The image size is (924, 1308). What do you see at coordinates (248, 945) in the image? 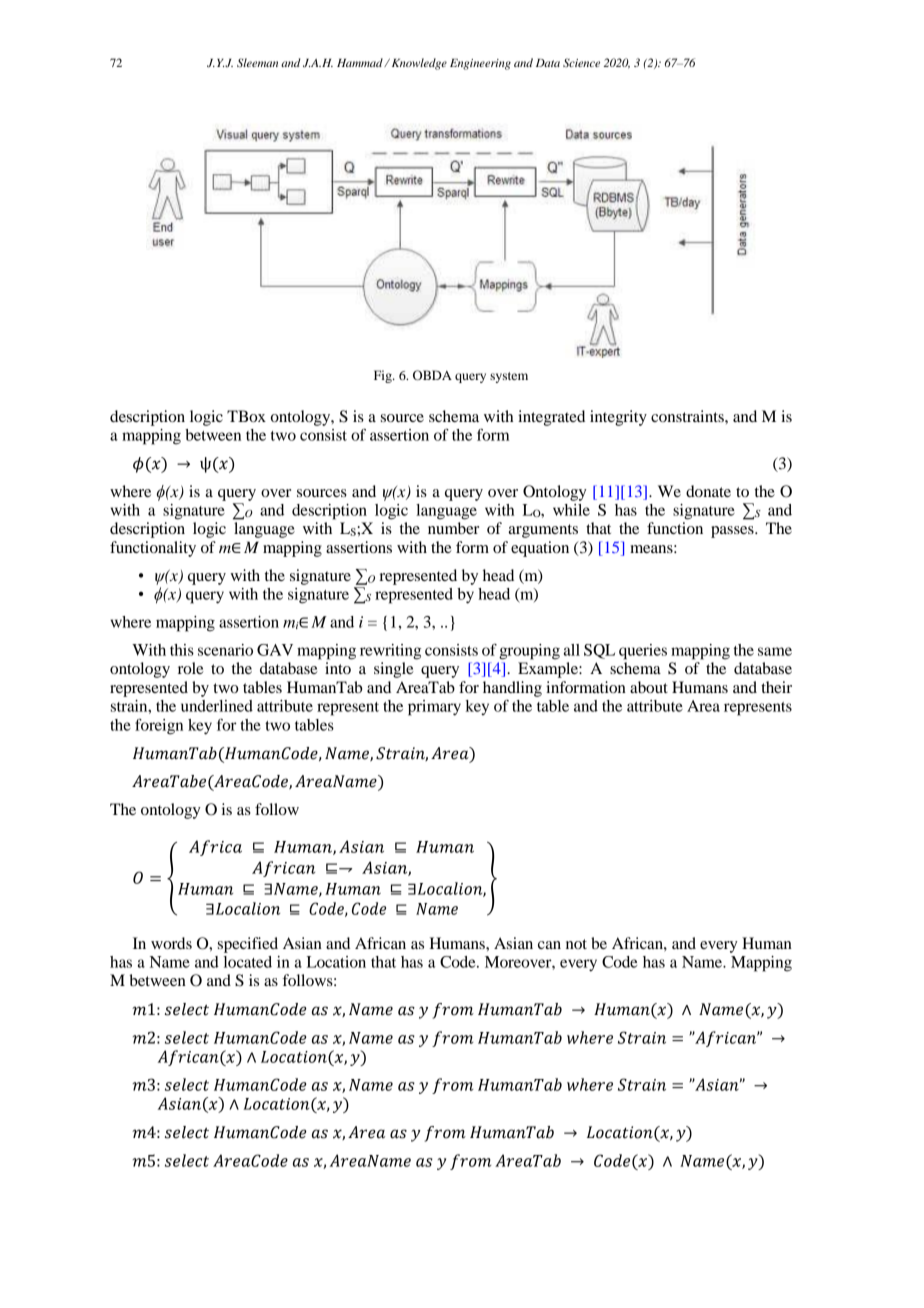
I see `specified` at bounding box center [248, 945].
